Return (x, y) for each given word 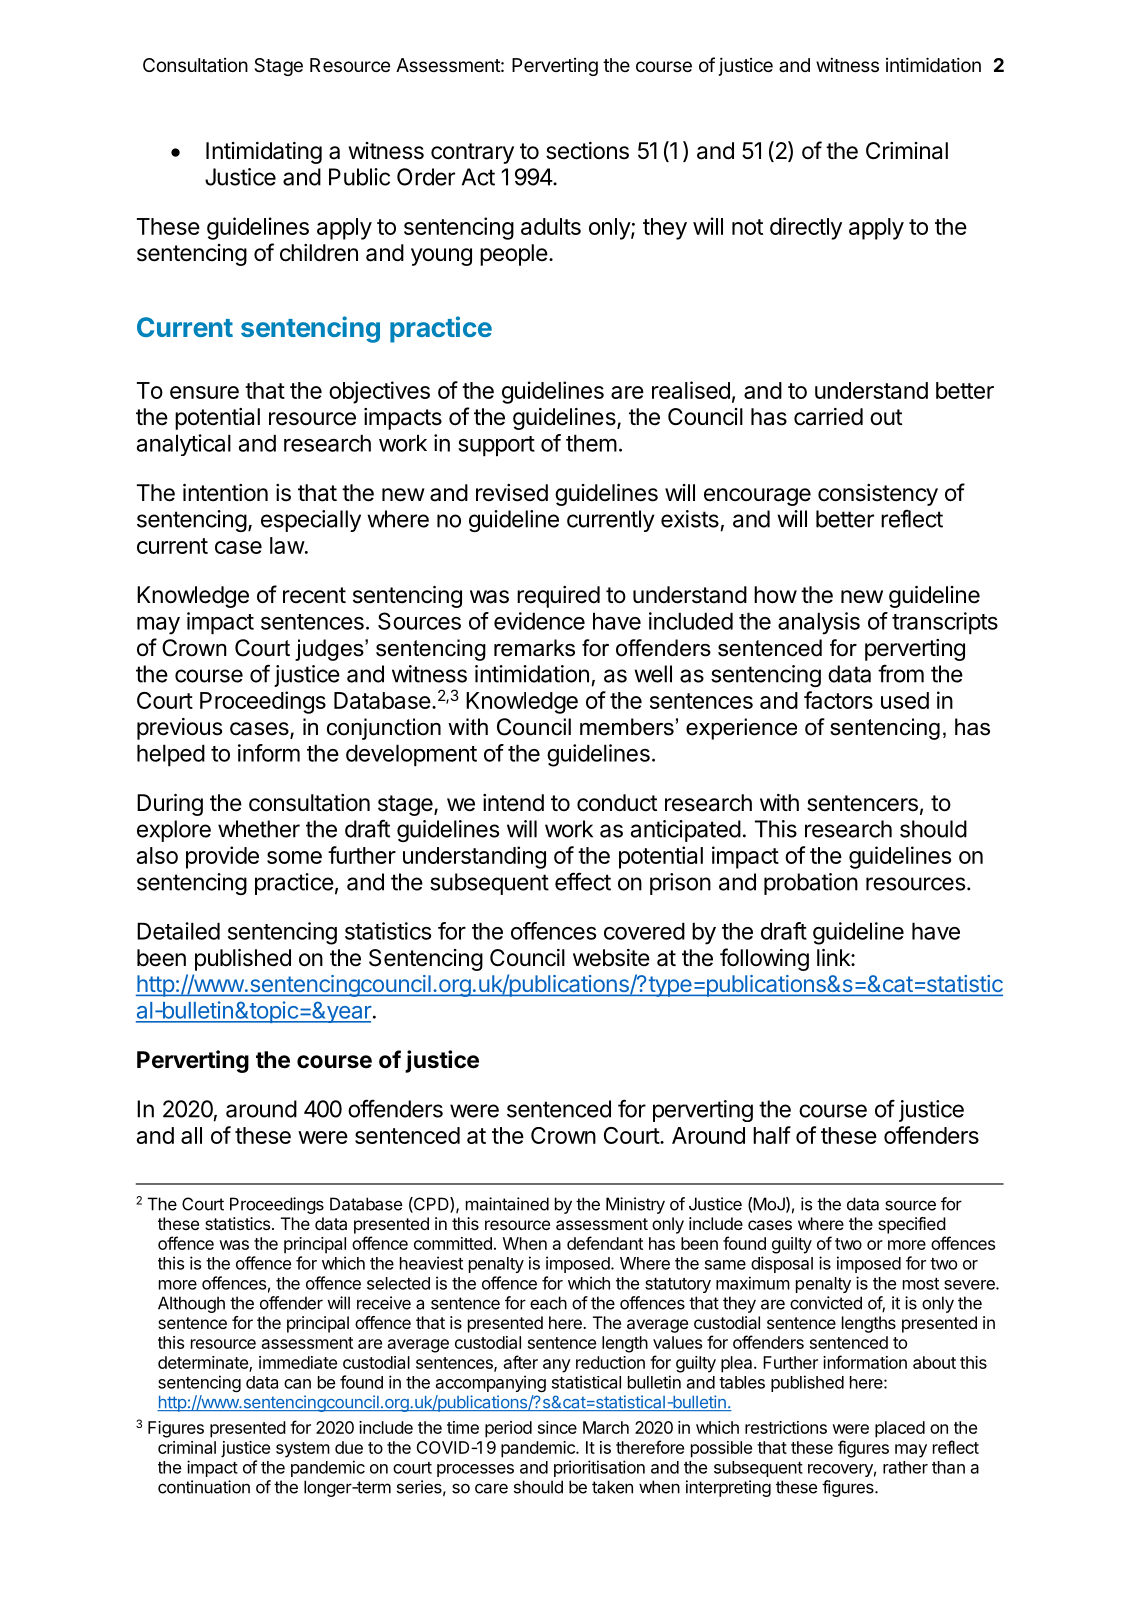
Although (191, 1304)
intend (513, 803)
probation (811, 884)
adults (551, 226)
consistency (878, 495)
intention (225, 493)
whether (259, 829)
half (772, 1135)
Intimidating (264, 153)
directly (806, 228)
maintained (507, 1204)
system (303, 1450)
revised (512, 493)
